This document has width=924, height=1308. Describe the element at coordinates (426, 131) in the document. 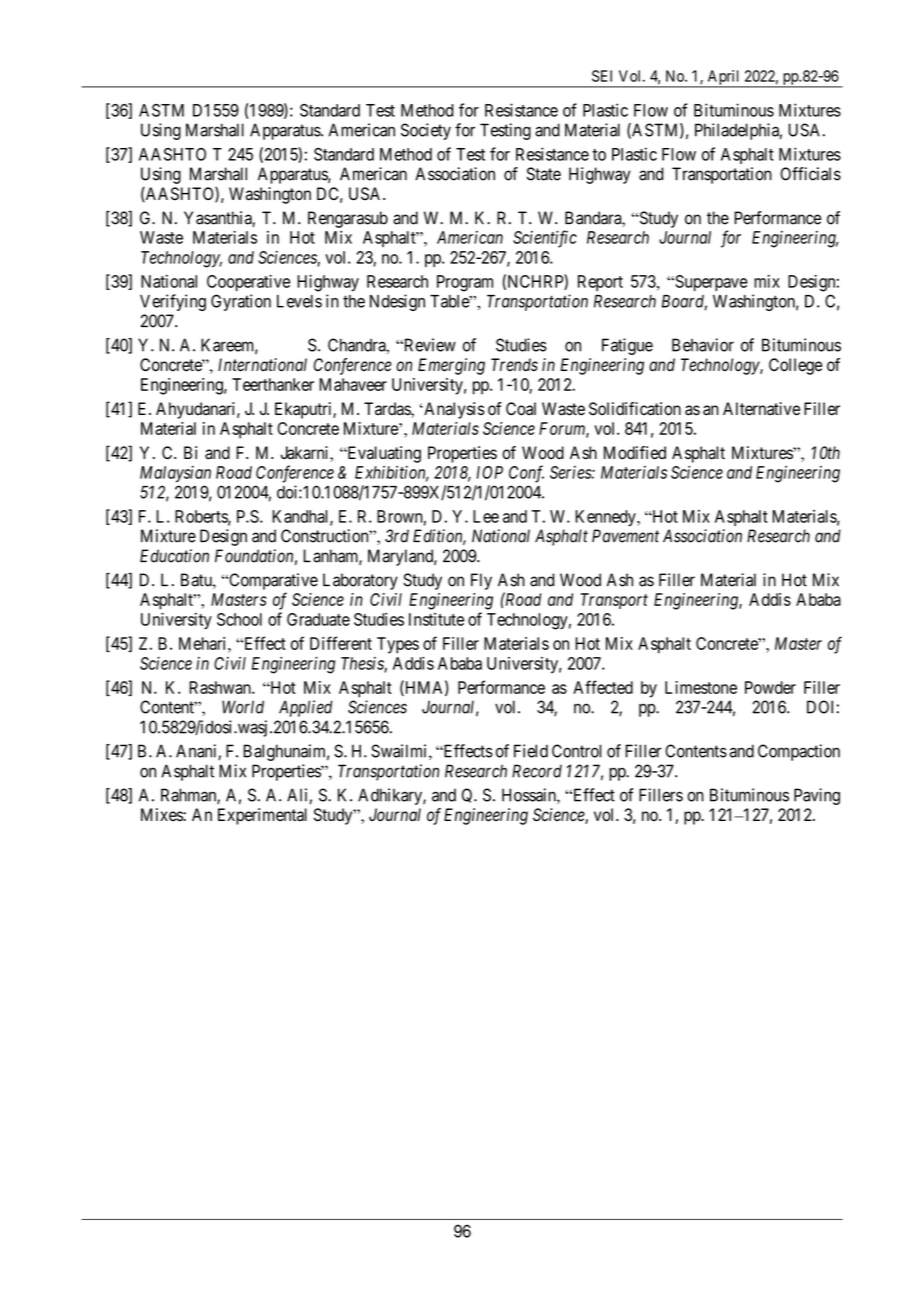

I see `Society` at that location.
